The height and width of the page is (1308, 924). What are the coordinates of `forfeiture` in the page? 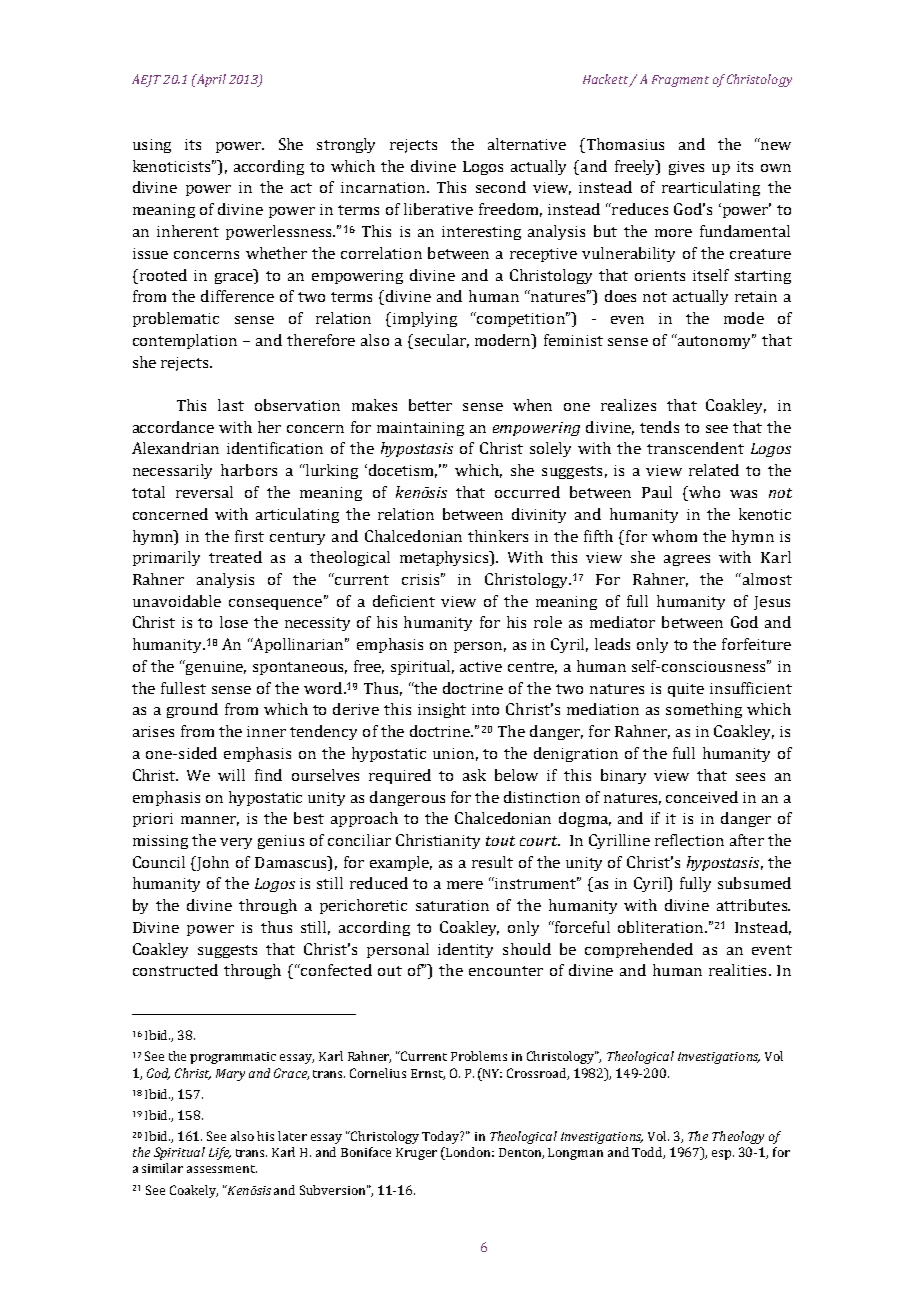 It's located at (756, 644).
